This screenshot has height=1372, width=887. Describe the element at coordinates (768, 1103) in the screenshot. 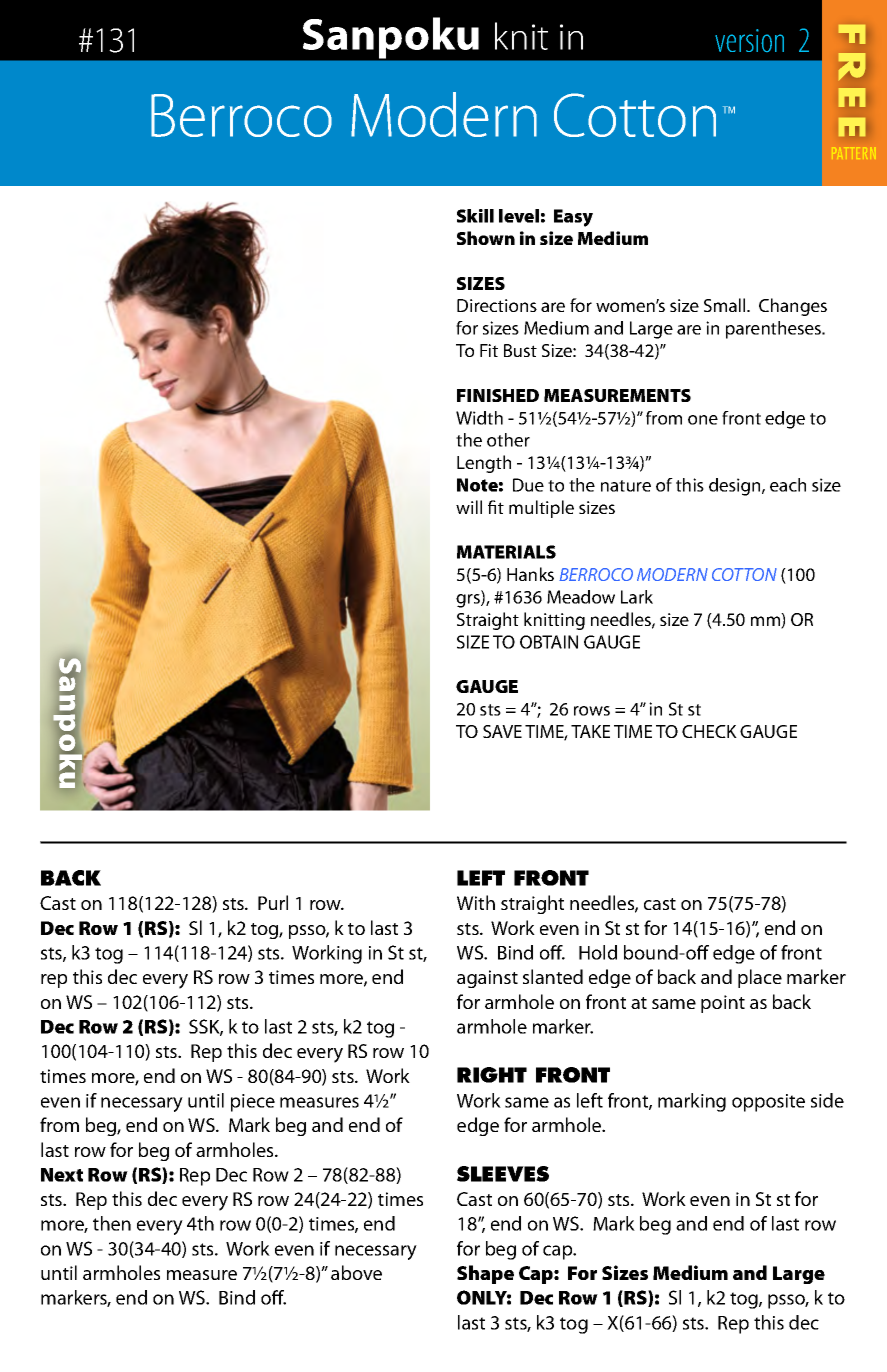

I see `opposite` at that location.
